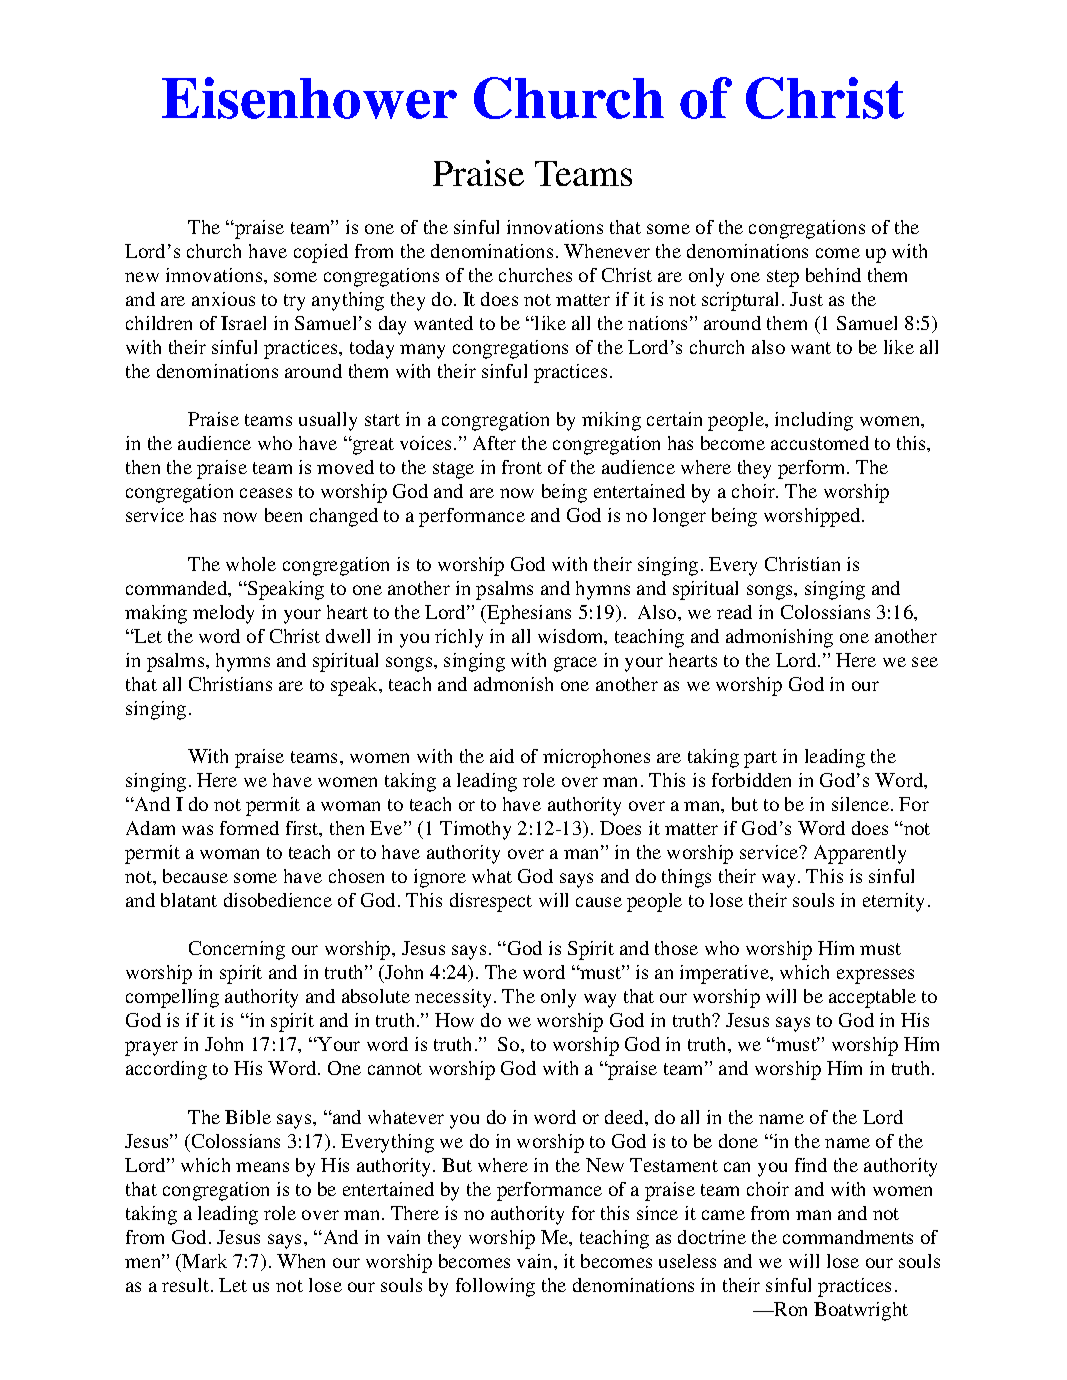 The height and width of the screenshot is (1380, 1067). I want to click on see, so click(925, 662).
